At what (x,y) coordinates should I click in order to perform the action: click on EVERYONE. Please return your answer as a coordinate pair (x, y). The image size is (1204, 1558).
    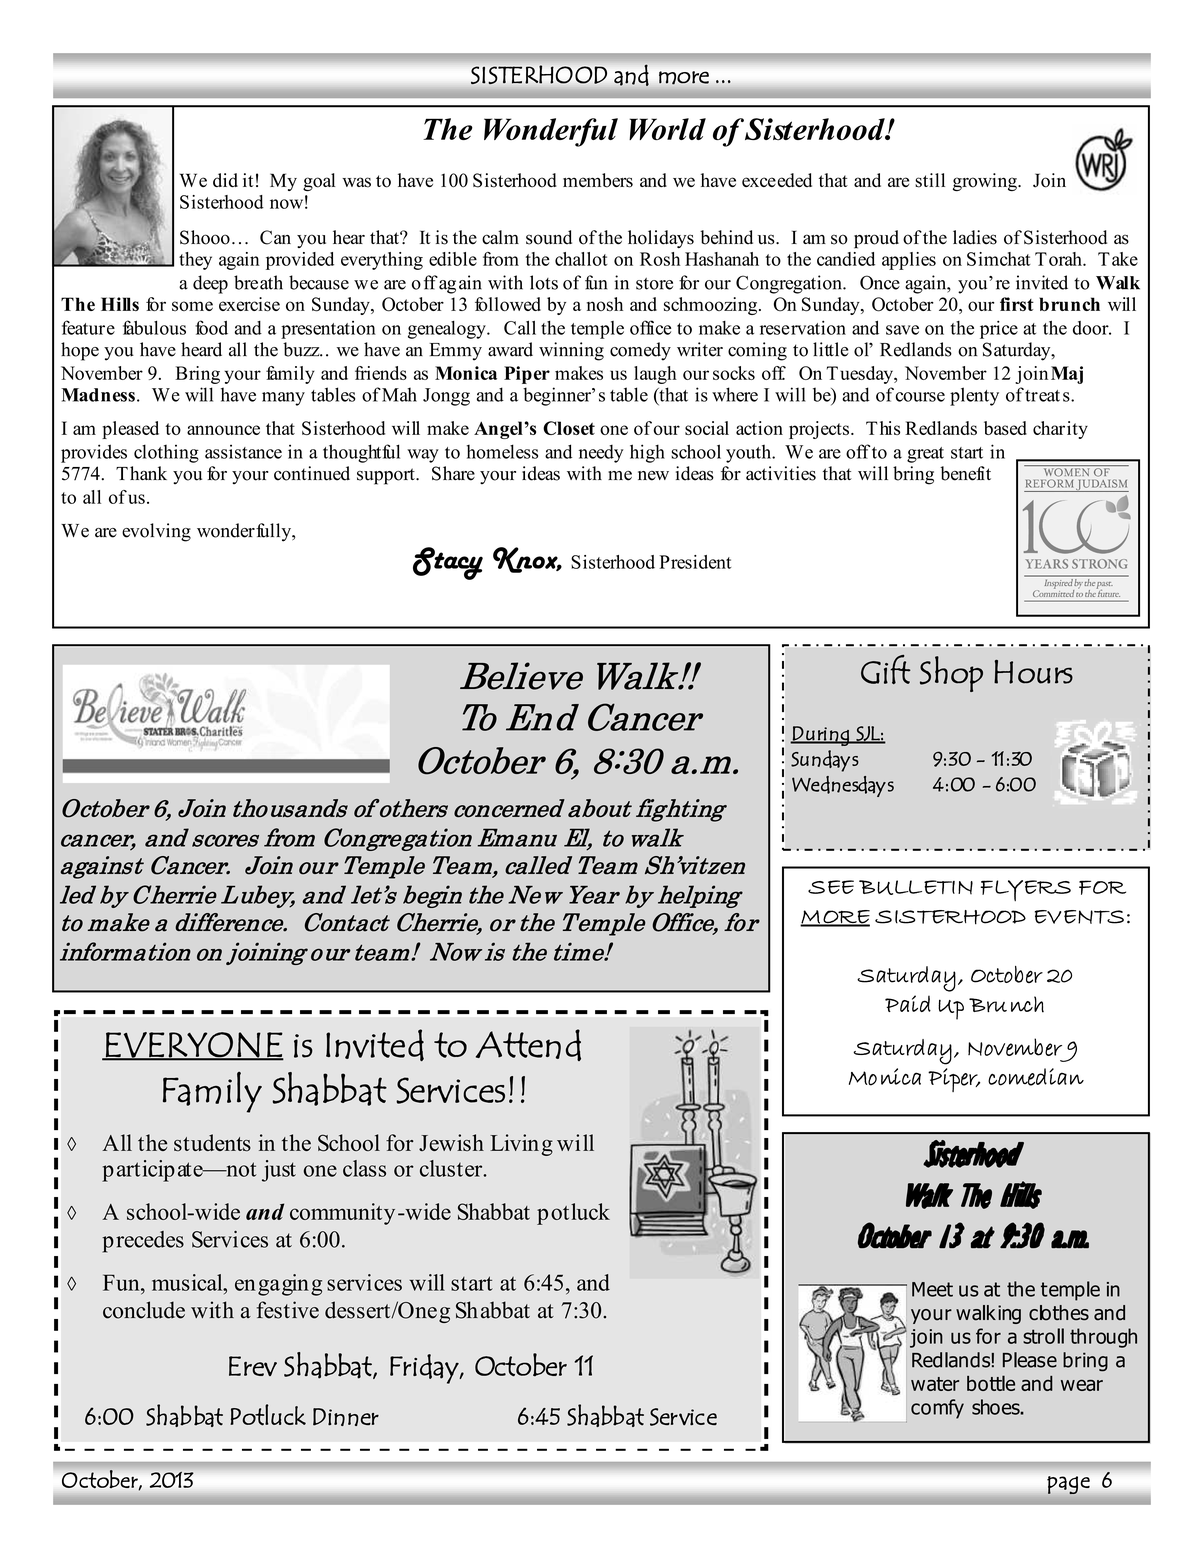
    Looking at the image, I should click on (194, 1046).
